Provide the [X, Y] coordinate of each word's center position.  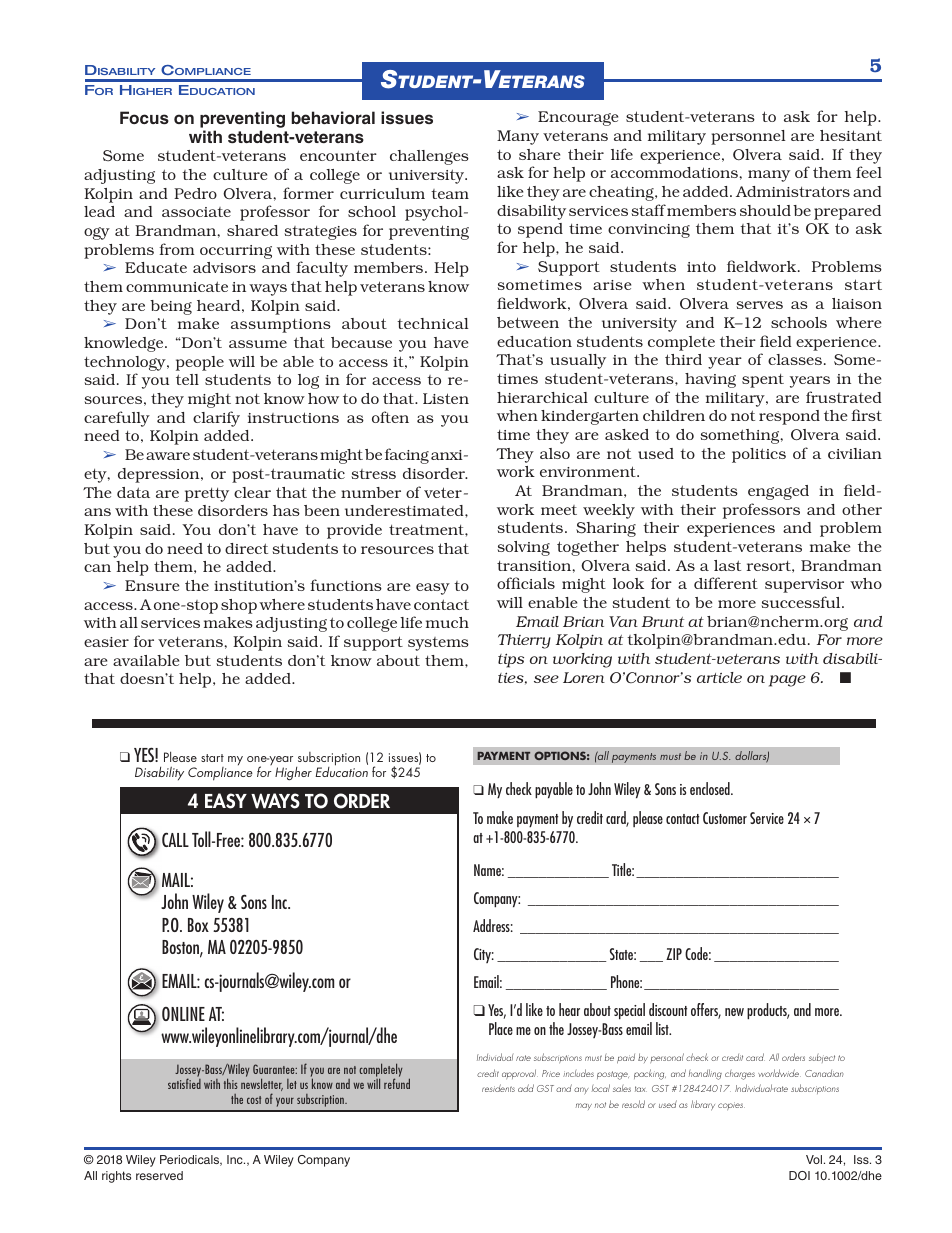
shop [239, 606]
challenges [429, 157]
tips [511, 660]
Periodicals [191, 1160]
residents [498, 1088]
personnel [748, 137]
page [787, 681]
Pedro [195, 193]
